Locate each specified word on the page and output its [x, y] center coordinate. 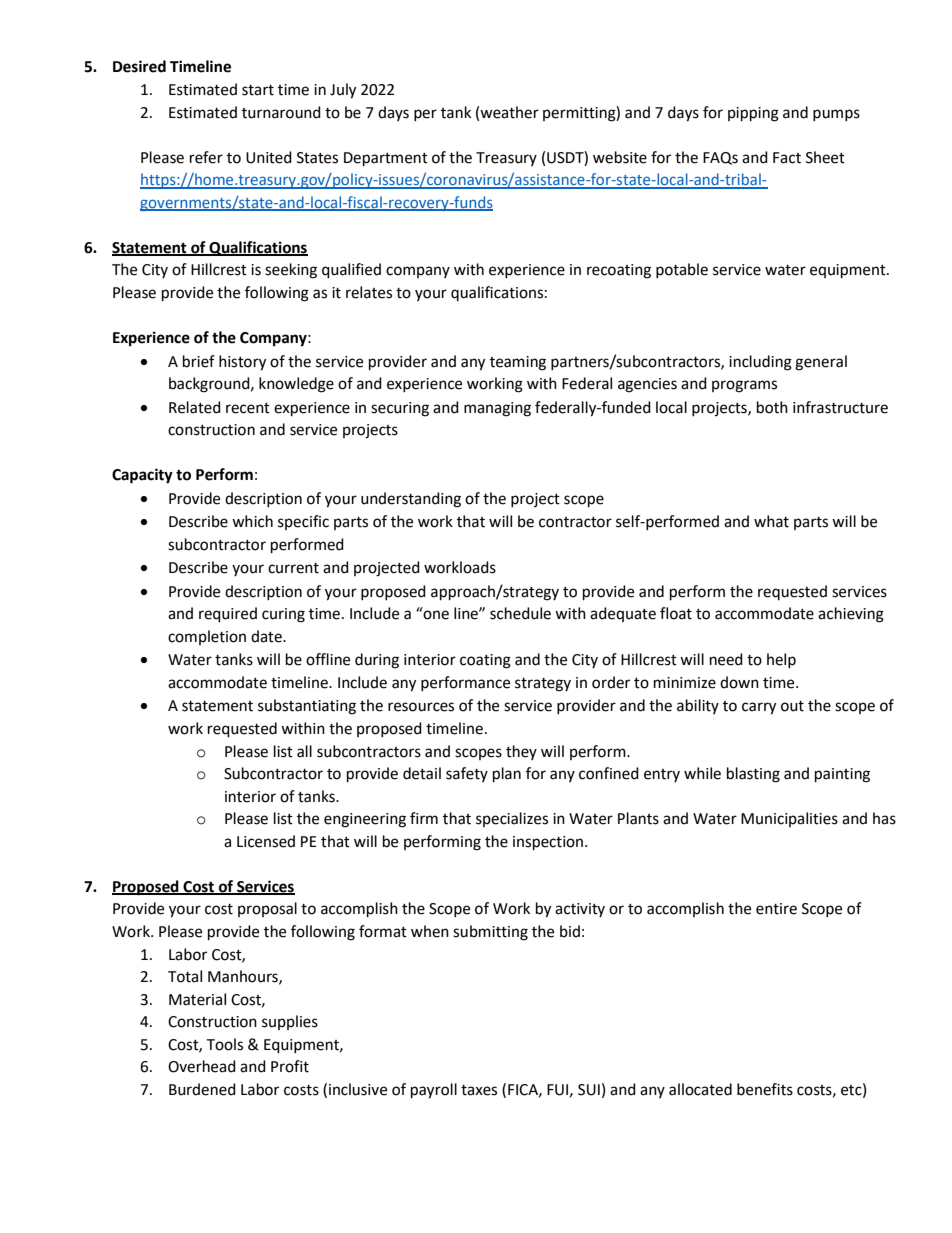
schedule [520, 613]
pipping [753, 114]
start [258, 90]
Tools [224, 1044]
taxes [479, 1090]
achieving [851, 615]
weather [509, 112]
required [228, 615]
